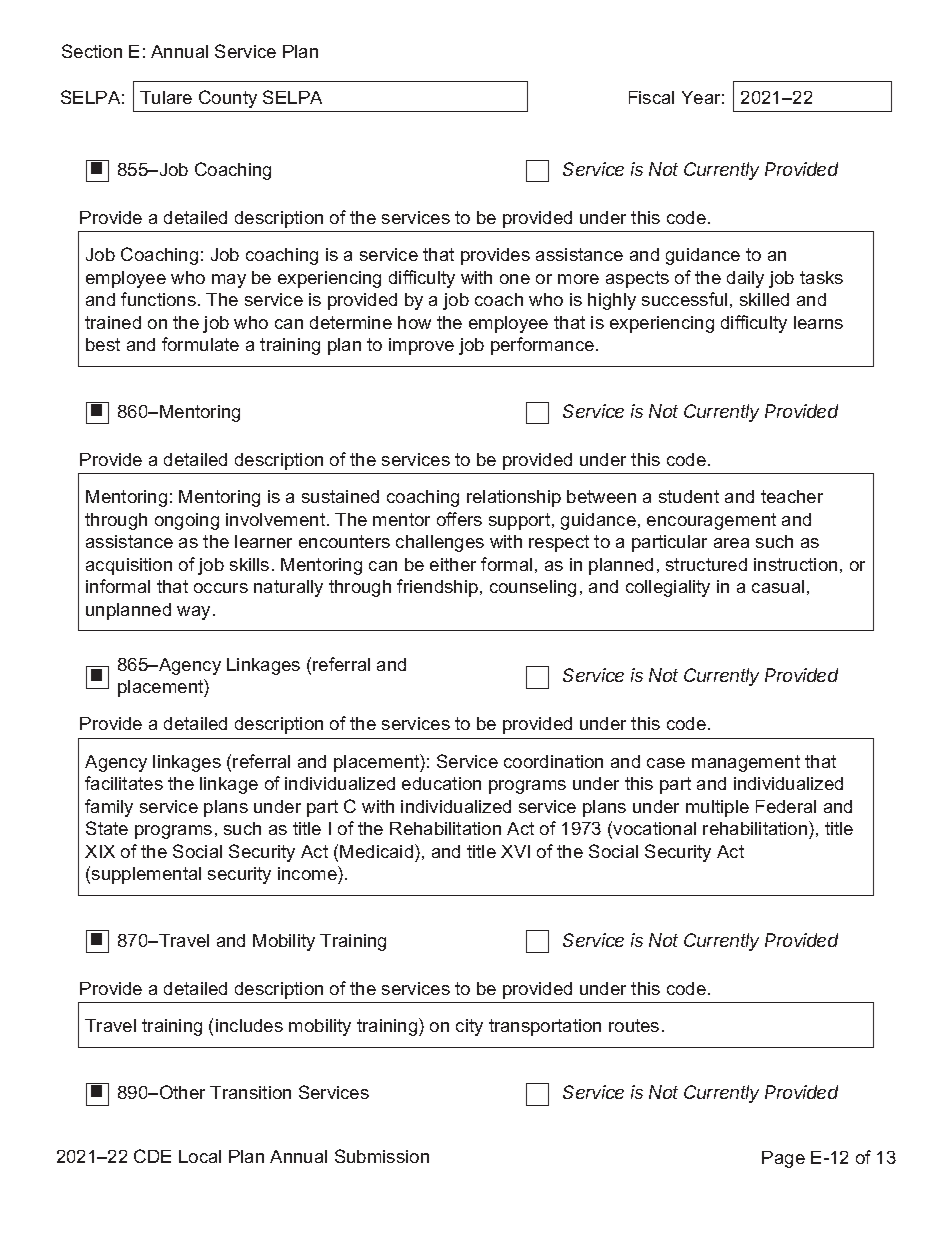  Describe the element at coordinates (441, 783) in the screenshot. I see `education` at that location.
